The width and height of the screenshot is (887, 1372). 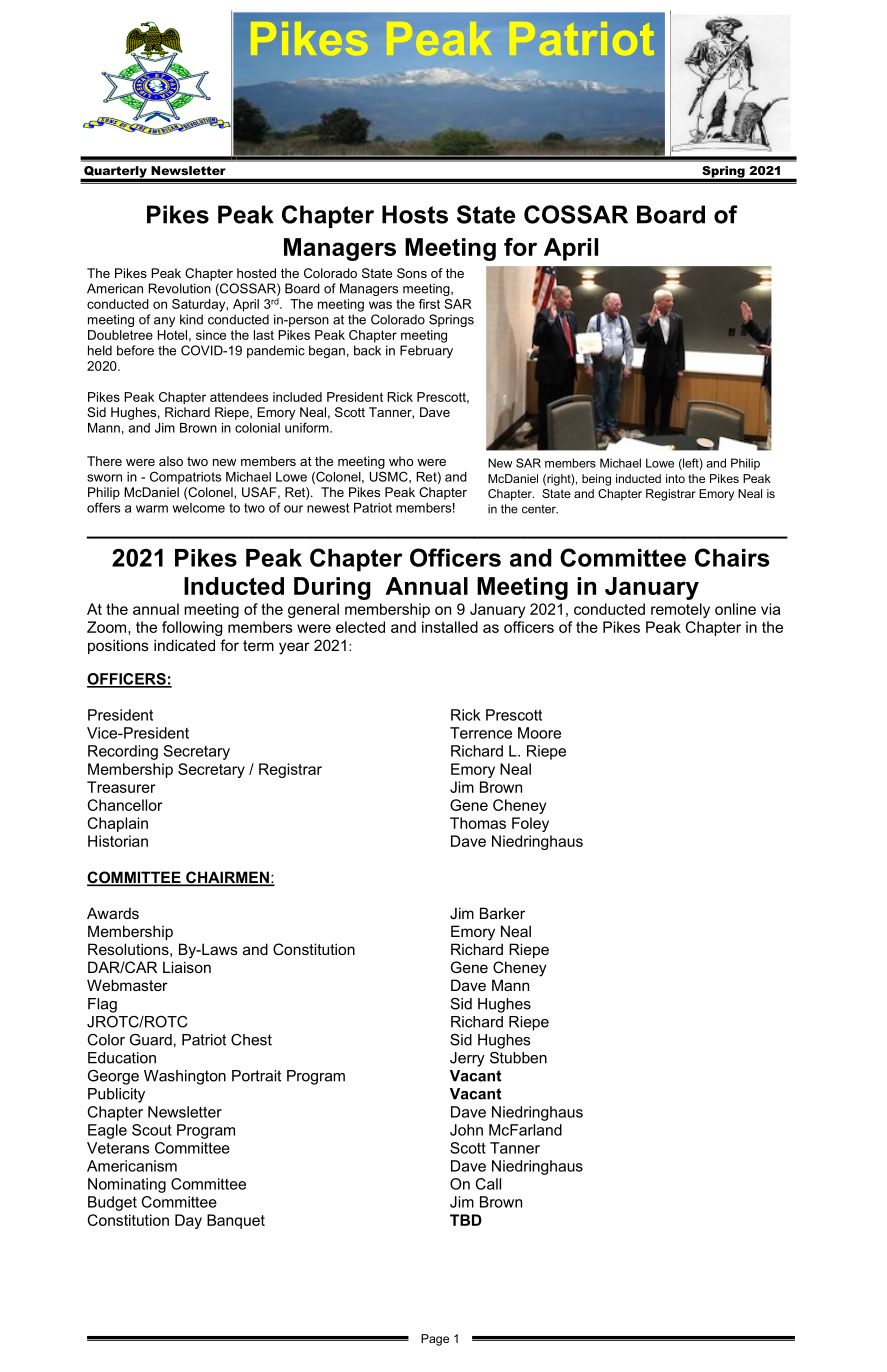 What do you see at coordinates (675, 478) in the screenshot?
I see `into` at bounding box center [675, 478].
